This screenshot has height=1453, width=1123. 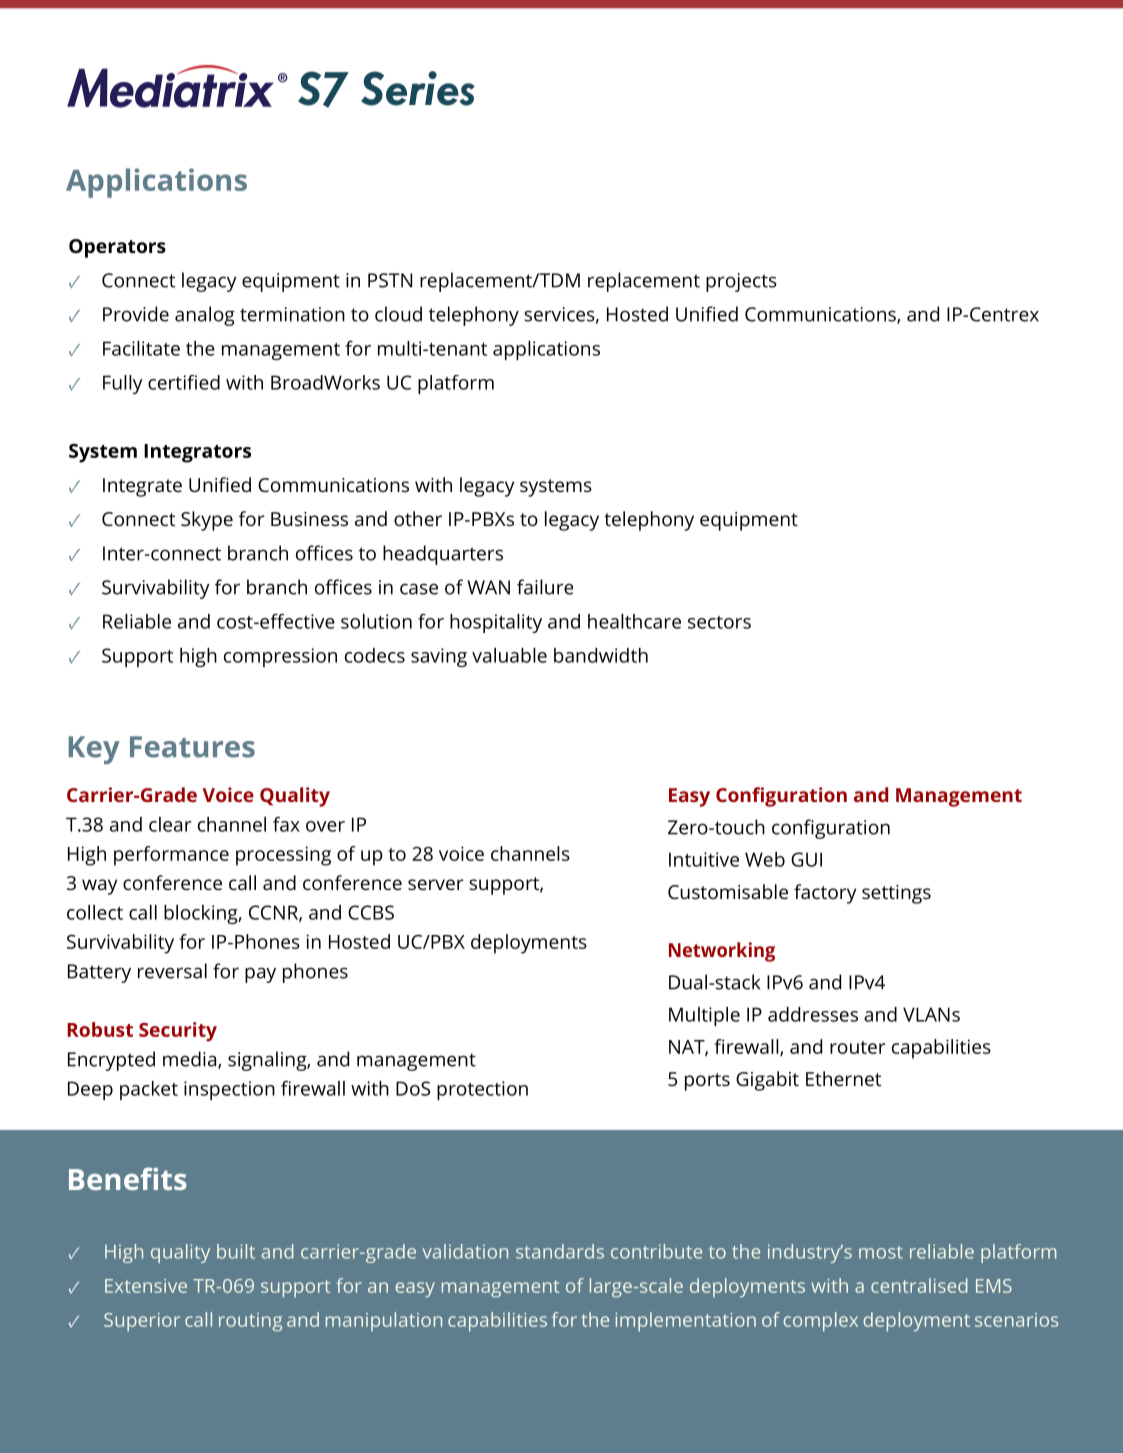 I want to click on Operators, so click(x=117, y=248).
